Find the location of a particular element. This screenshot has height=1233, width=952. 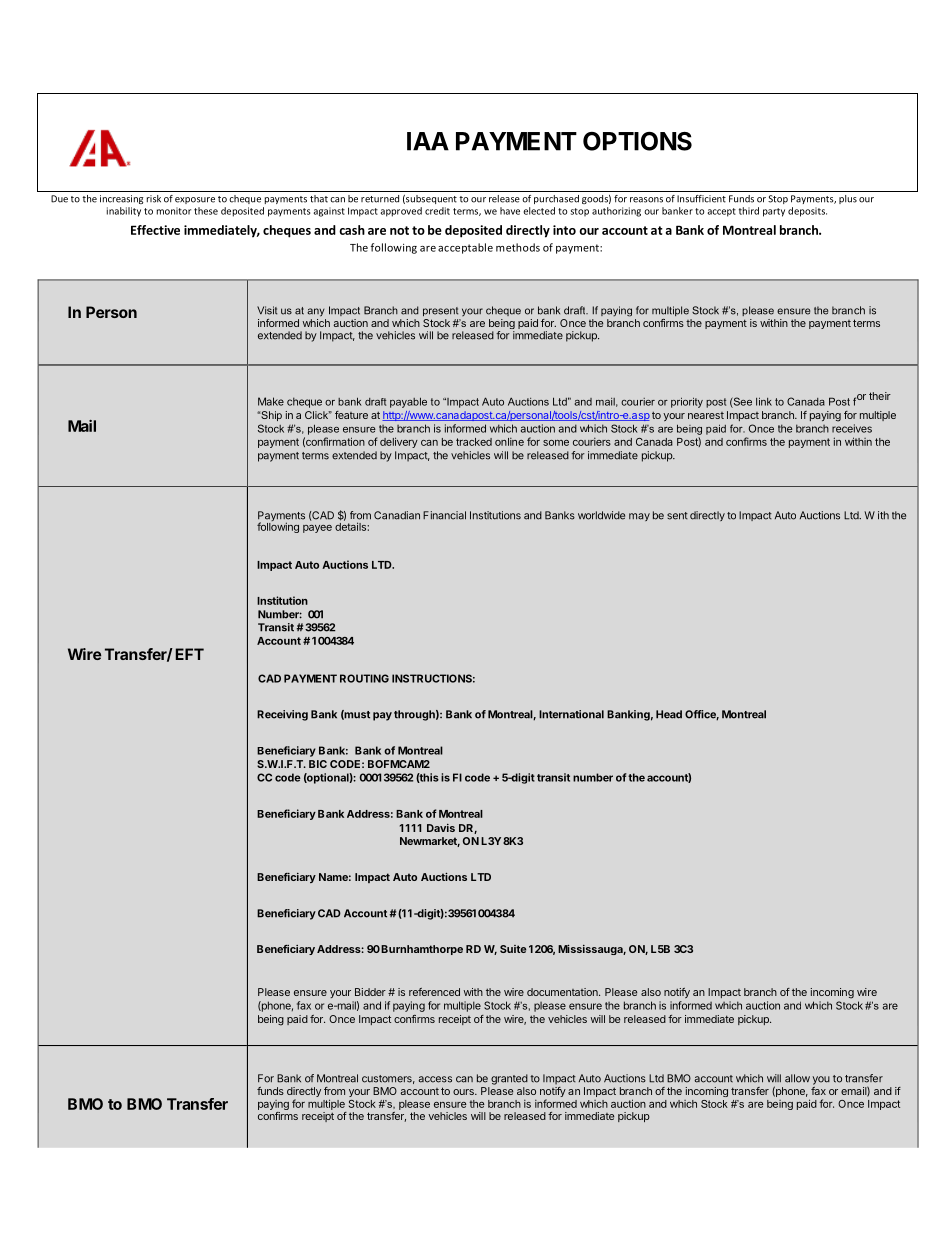

IAA is located at coordinates (428, 141).
